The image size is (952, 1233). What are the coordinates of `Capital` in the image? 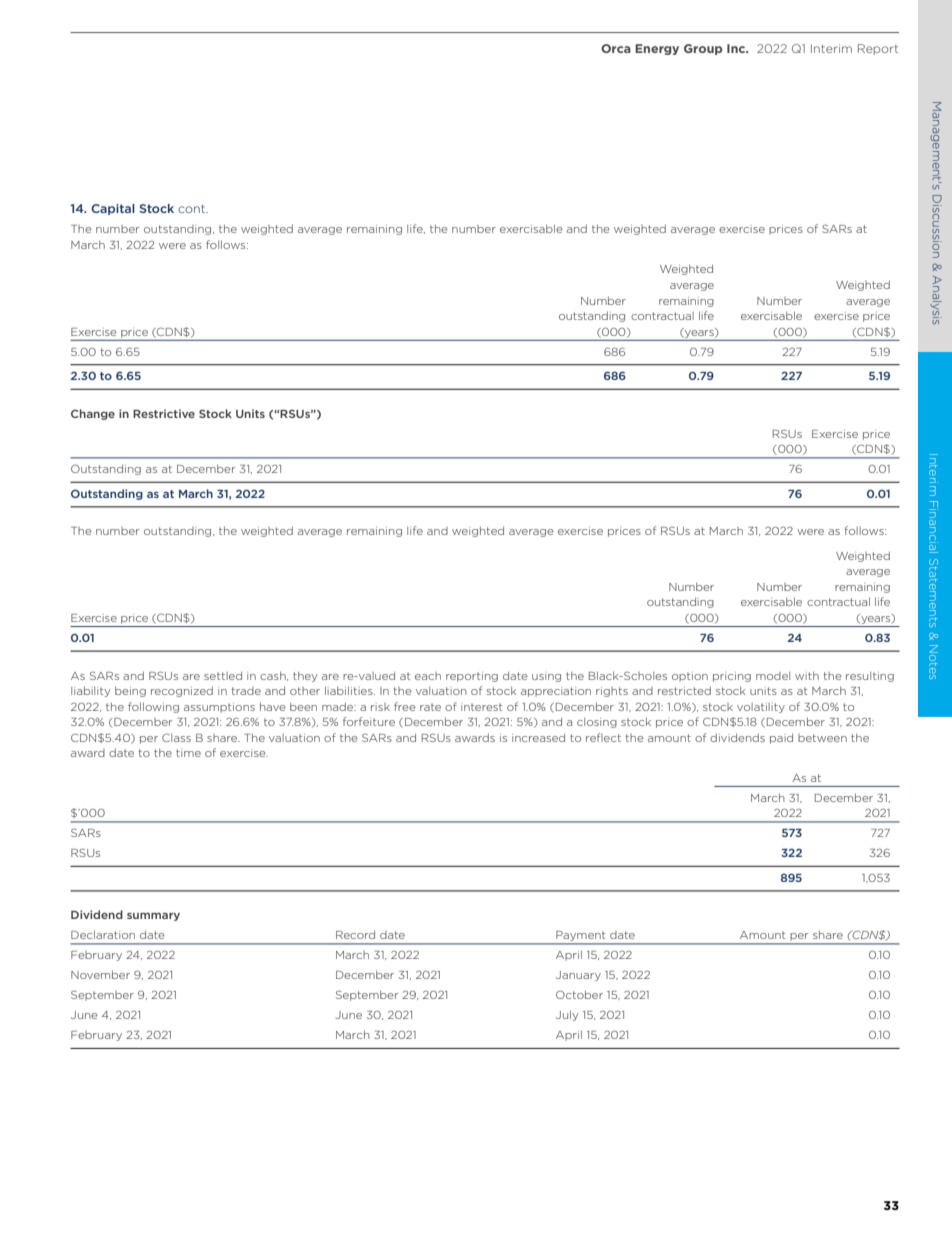 It's located at (113, 209).
